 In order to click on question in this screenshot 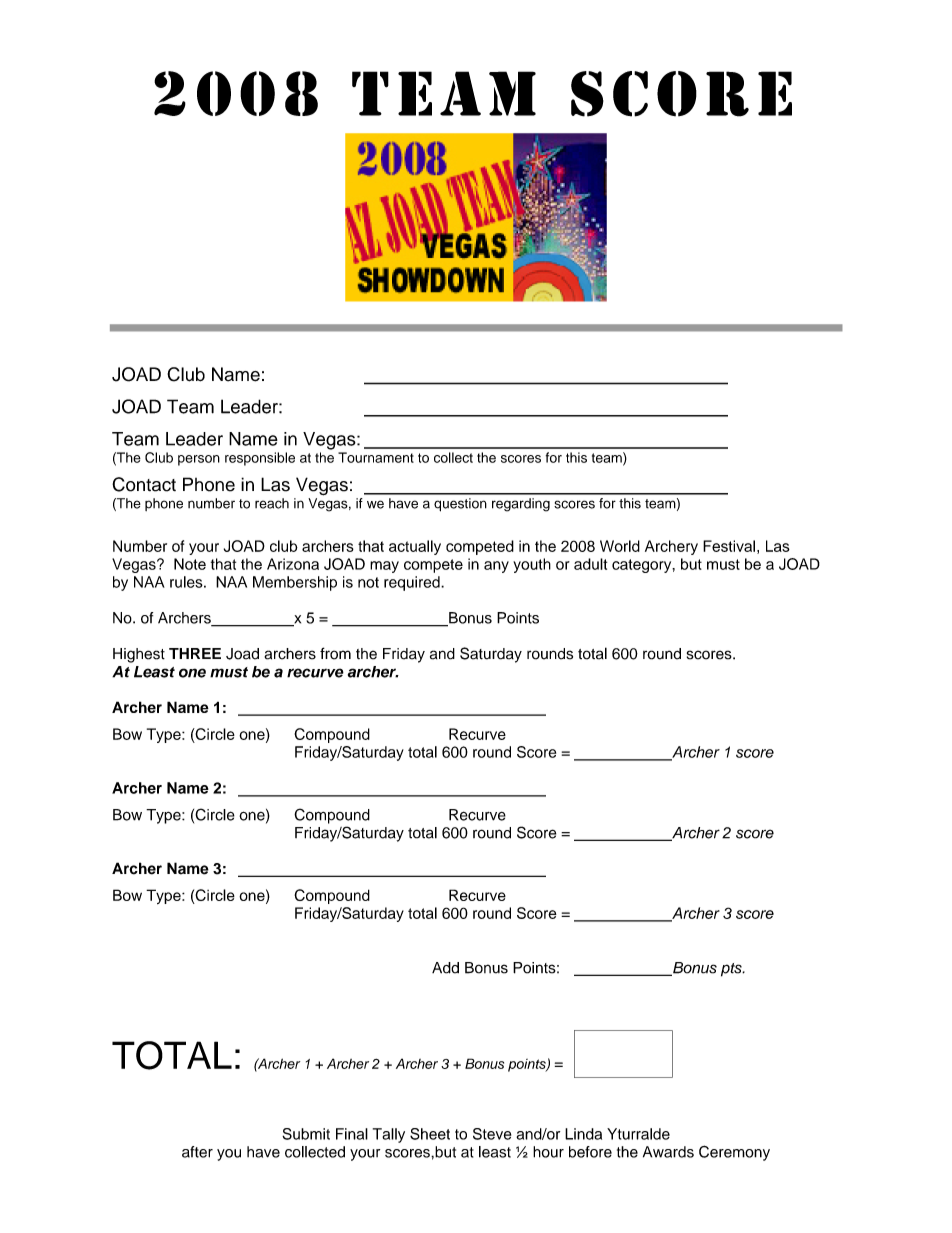, I will do `click(460, 505)`.
